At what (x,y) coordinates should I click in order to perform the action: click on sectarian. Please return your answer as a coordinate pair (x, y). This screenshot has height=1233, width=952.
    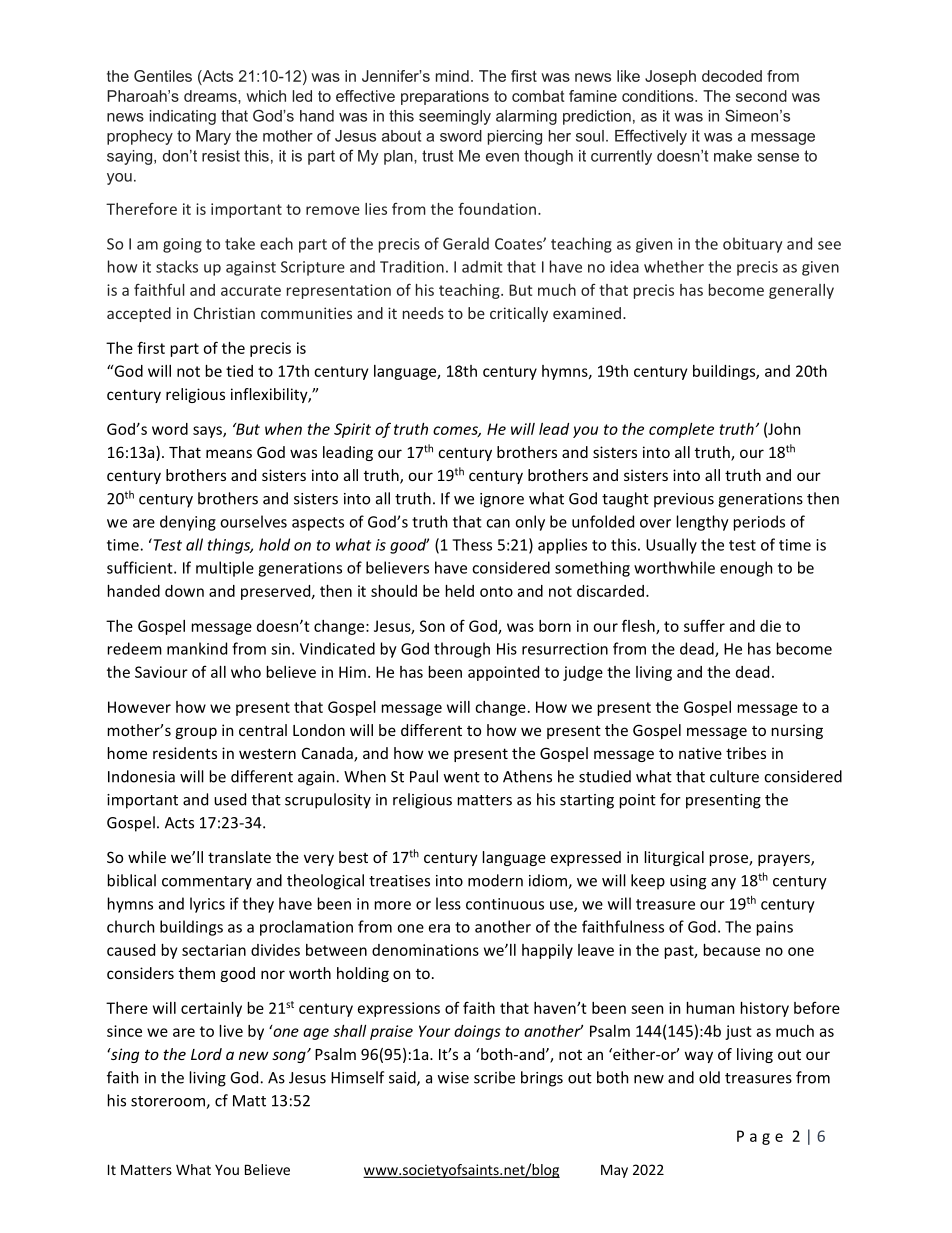
    Looking at the image, I should click on (214, 950).
